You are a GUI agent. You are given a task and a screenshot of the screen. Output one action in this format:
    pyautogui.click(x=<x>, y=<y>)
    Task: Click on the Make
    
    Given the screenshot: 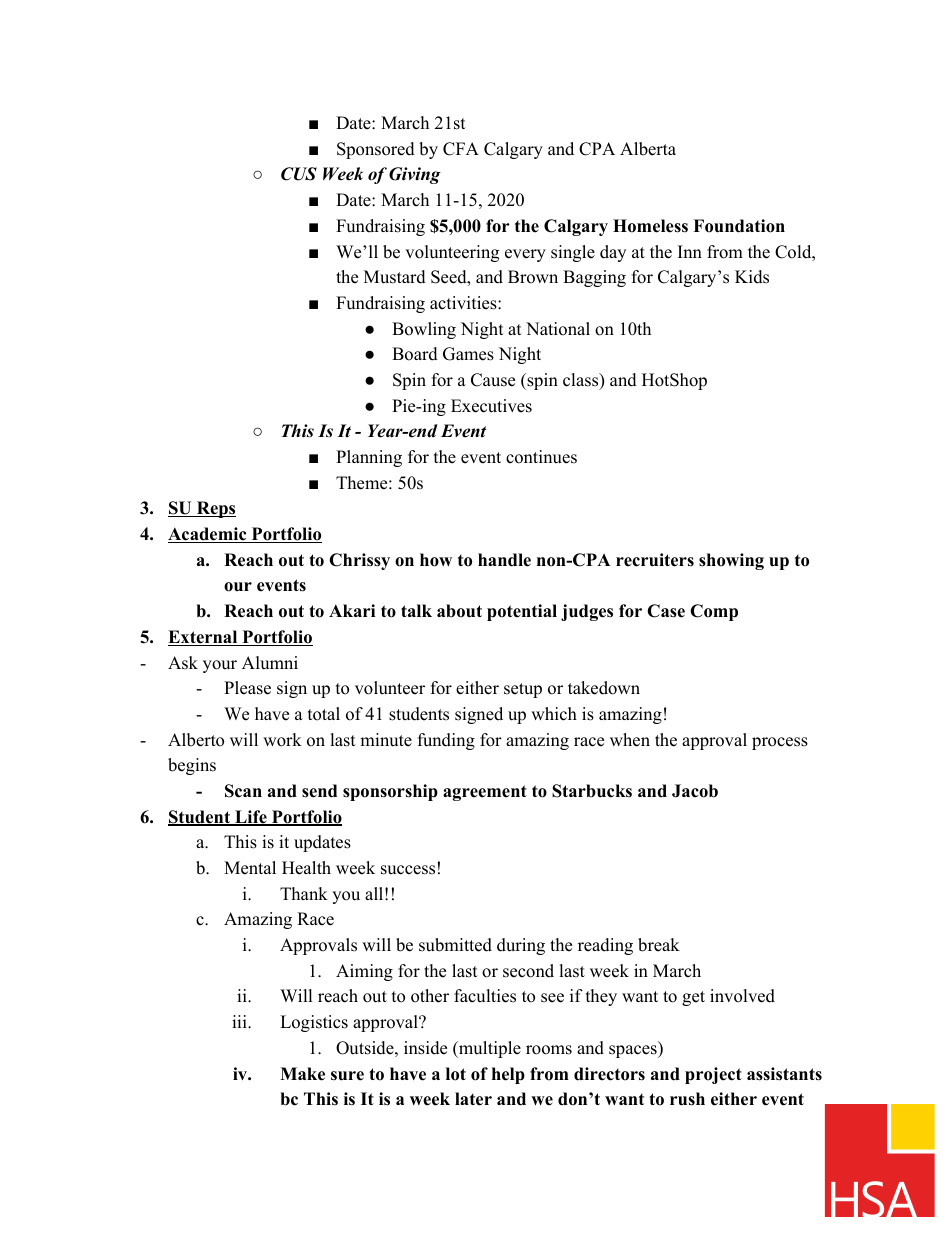 What is the action you would take?
    pyautogui.click(x=302, y=1074)
